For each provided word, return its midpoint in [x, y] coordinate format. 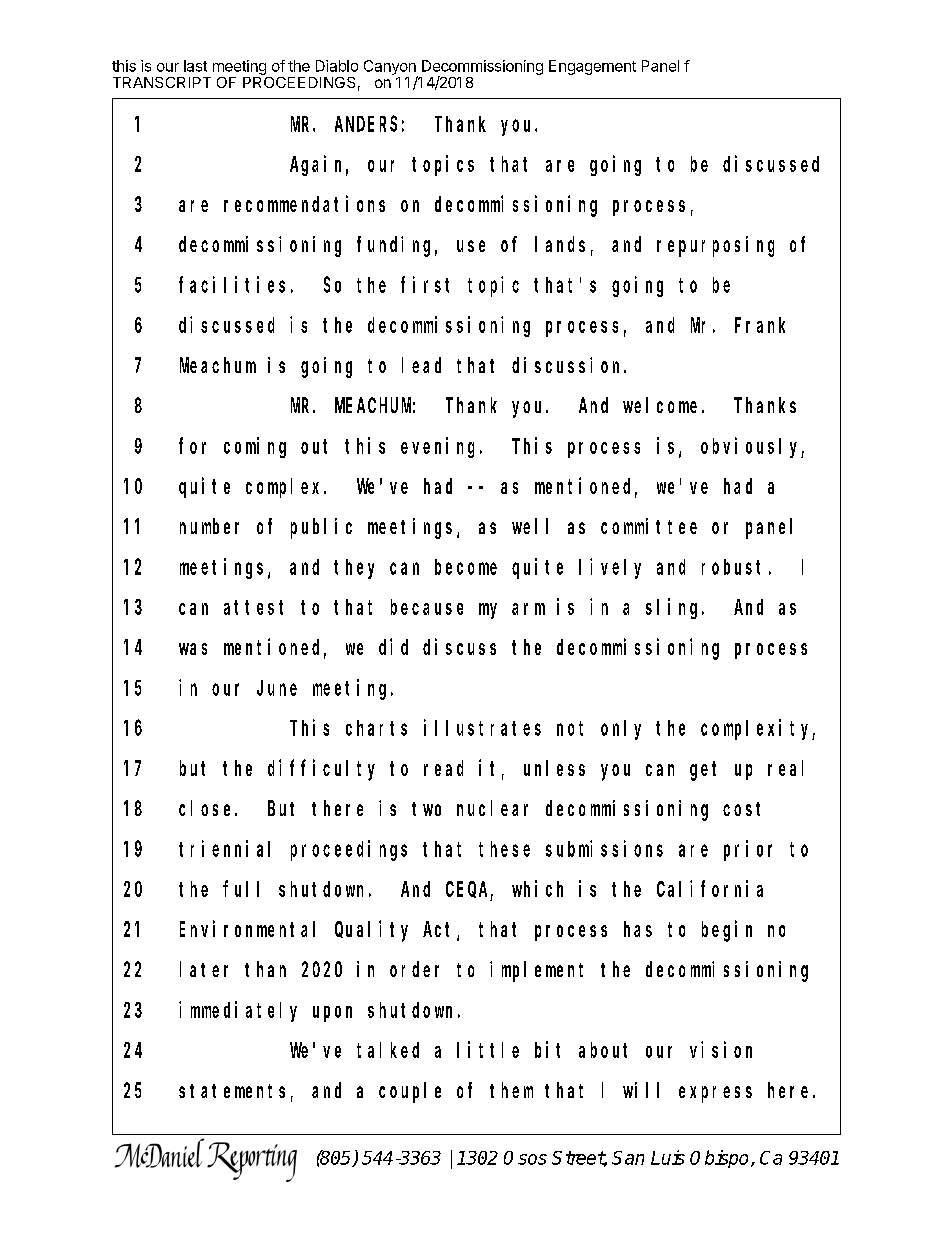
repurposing [715, 246]
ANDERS [366, 124]
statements [232, 1091]
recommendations [304, 203]
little [488, 1049]
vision [721, 1049]
